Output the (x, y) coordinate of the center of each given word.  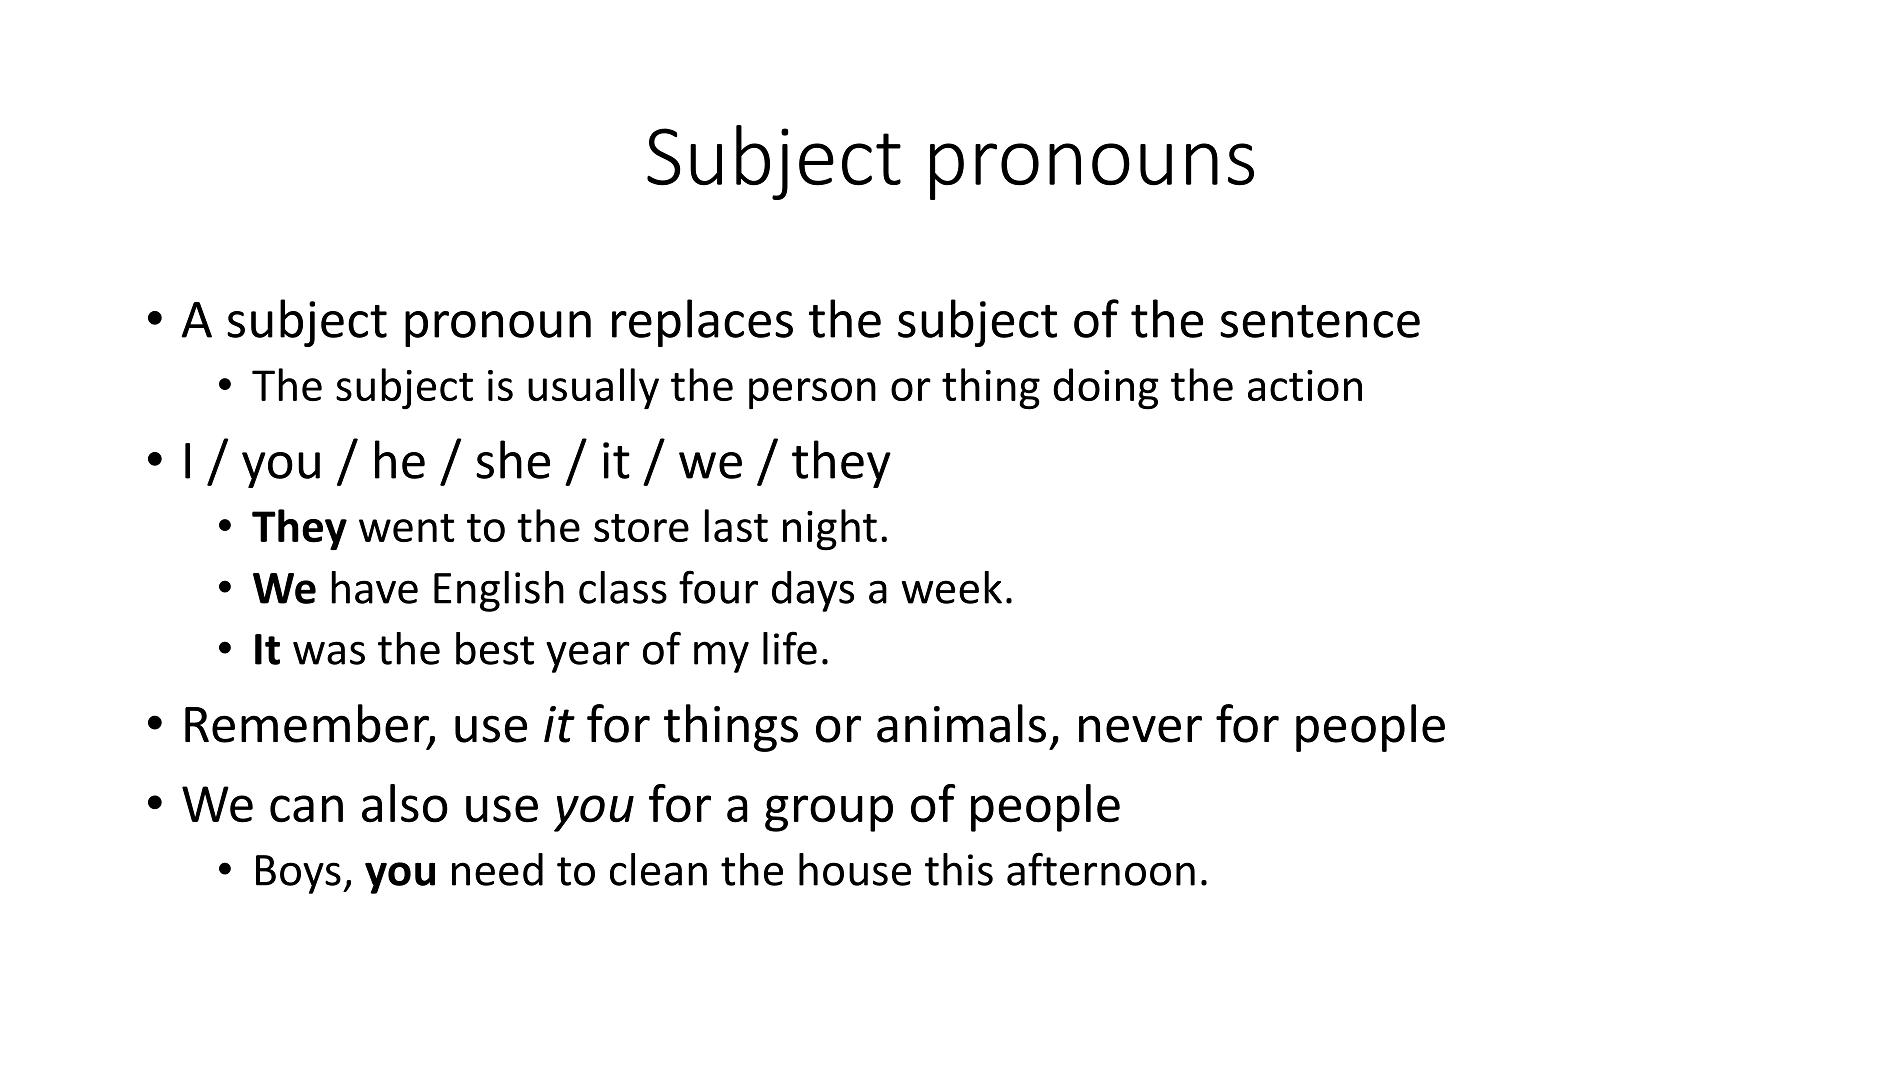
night (830, 530)
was (329, 653)
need (497, 869)
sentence (1320, 321)
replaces (702, 323)
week (952, 587)
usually (593, 388)
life (790, 648)
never (1140, 729)
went (406, 528)
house (855, 869)
